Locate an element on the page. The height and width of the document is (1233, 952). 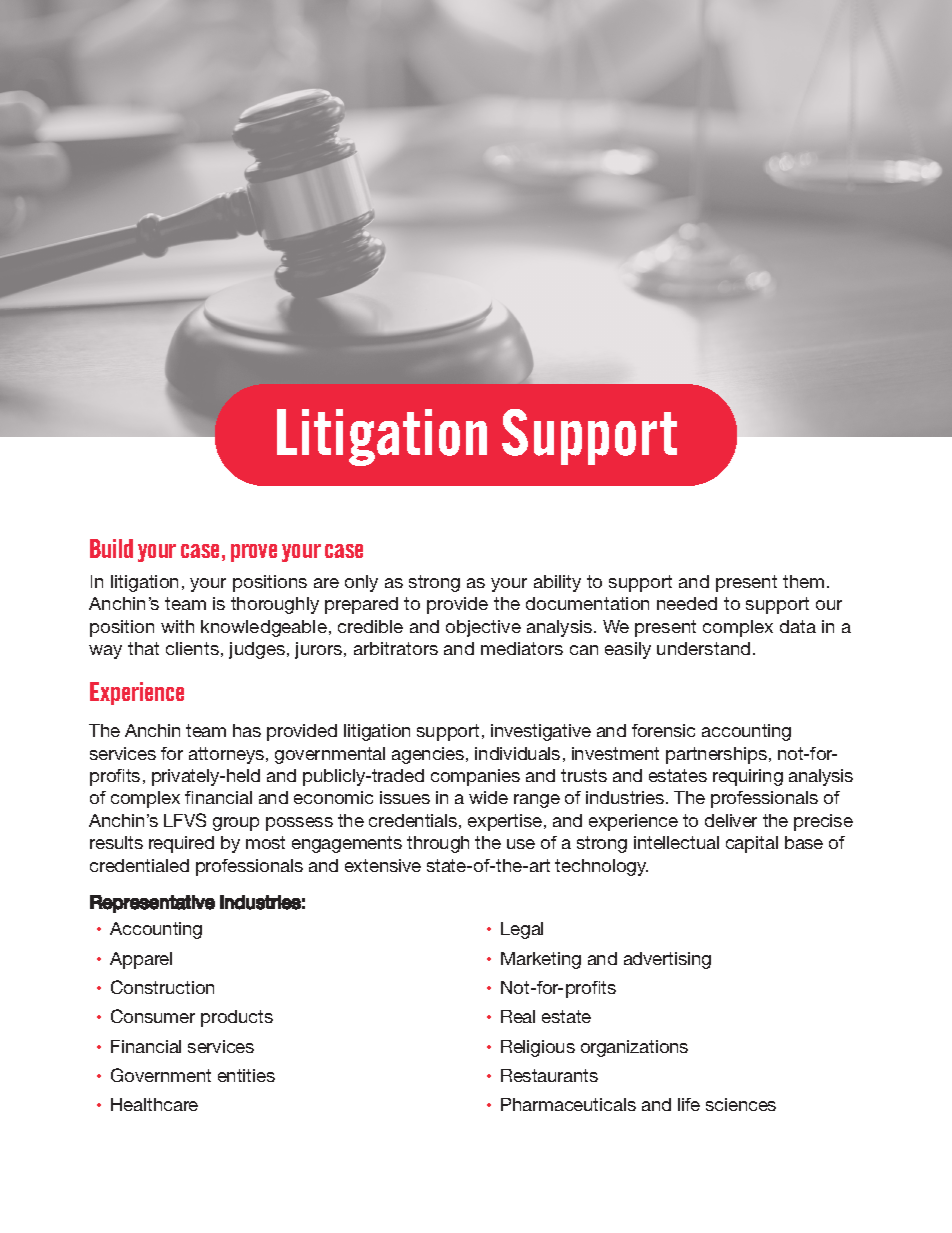
prove is located at coordinates (254, 553).
